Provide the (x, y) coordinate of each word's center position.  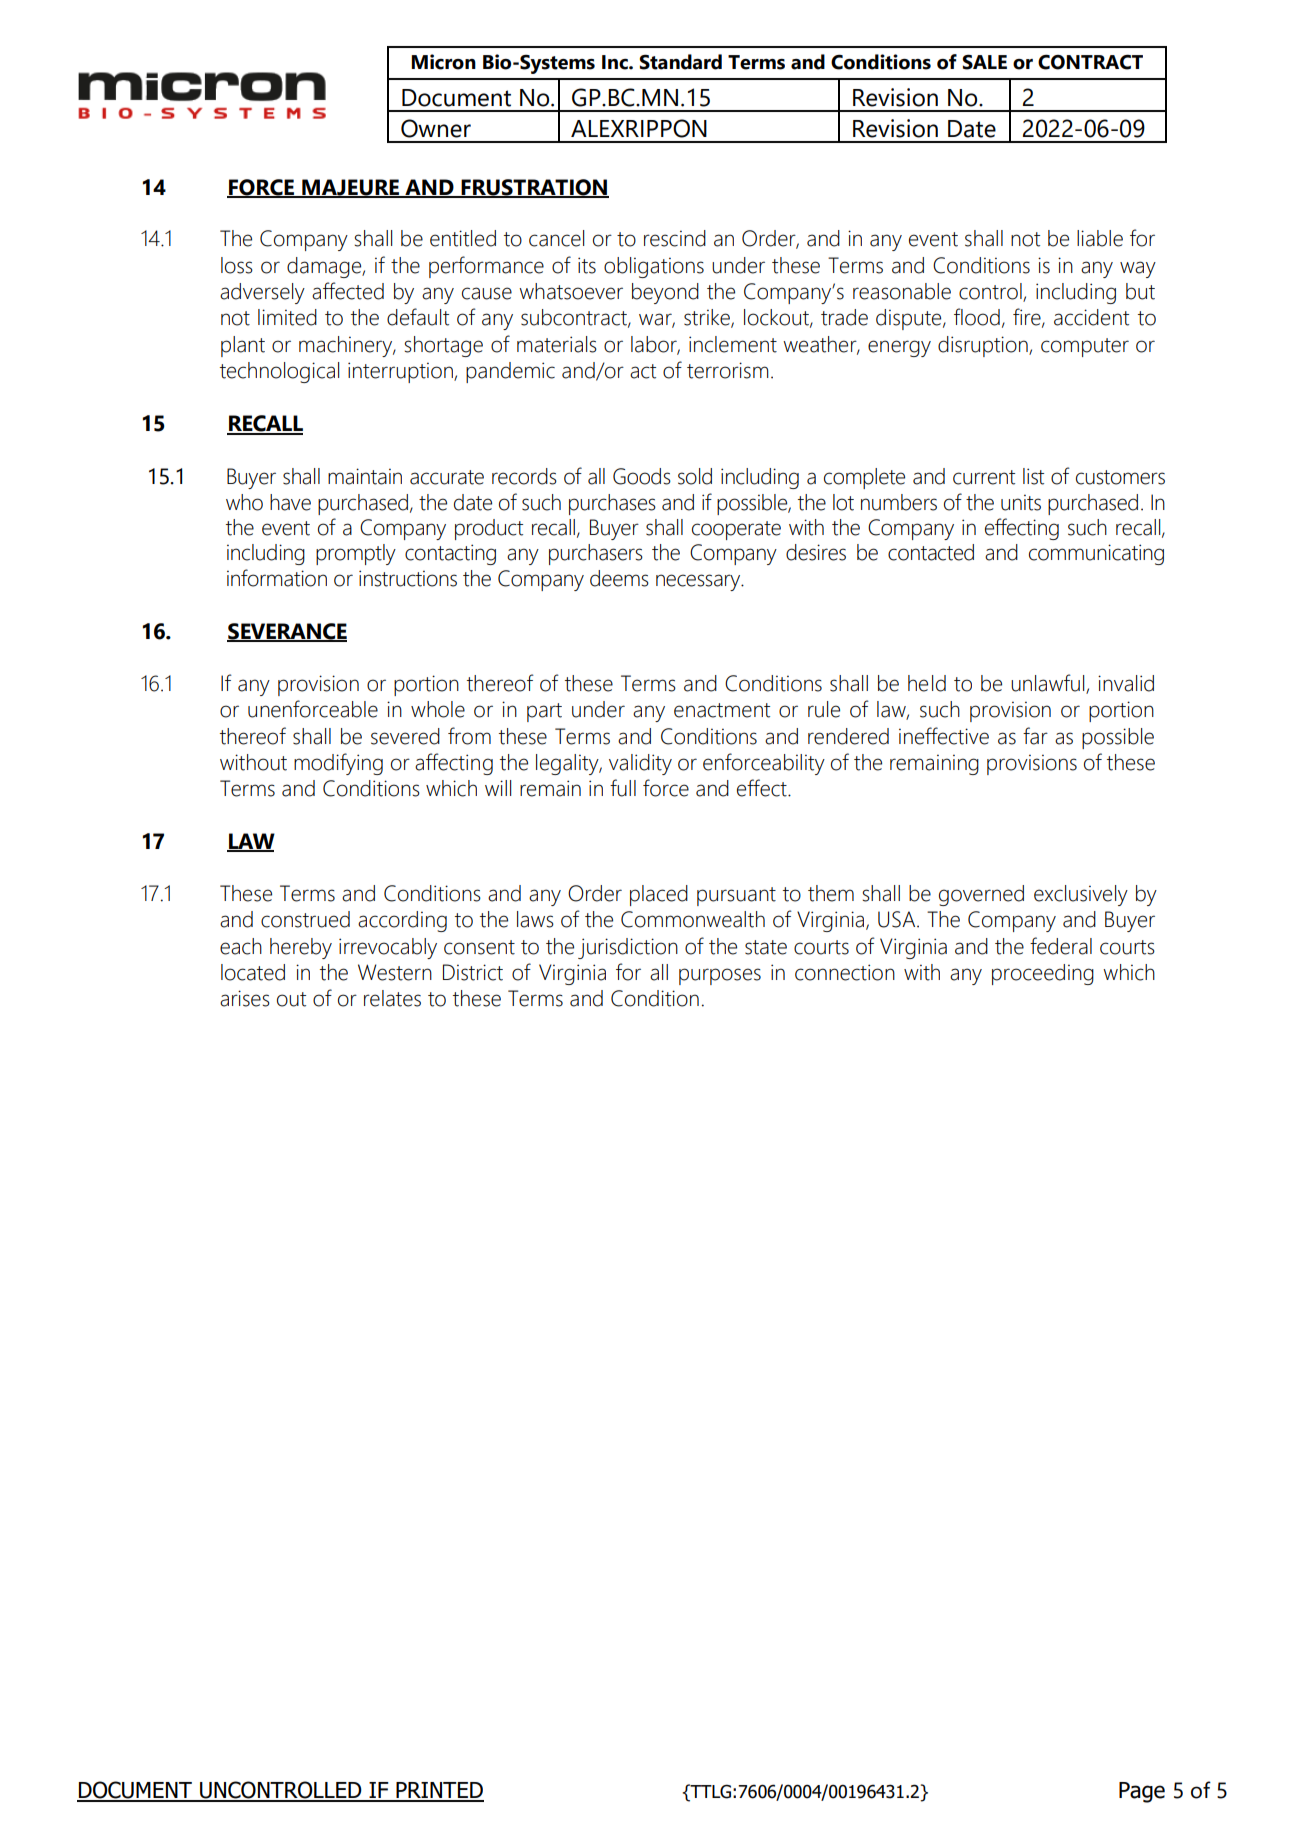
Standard (681, 62)
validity (640, 764)
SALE (985, 62)
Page (1142, 1792)
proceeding (1043, 974)
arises (245, 998)
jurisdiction (628, 948)
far (1035, 736)
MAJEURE (351, 188)
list (1033, 476)
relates (392, 998)
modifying (338, 764)
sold (695, 476)
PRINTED (439, 1791)
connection (845, 972)
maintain (365, 476)
